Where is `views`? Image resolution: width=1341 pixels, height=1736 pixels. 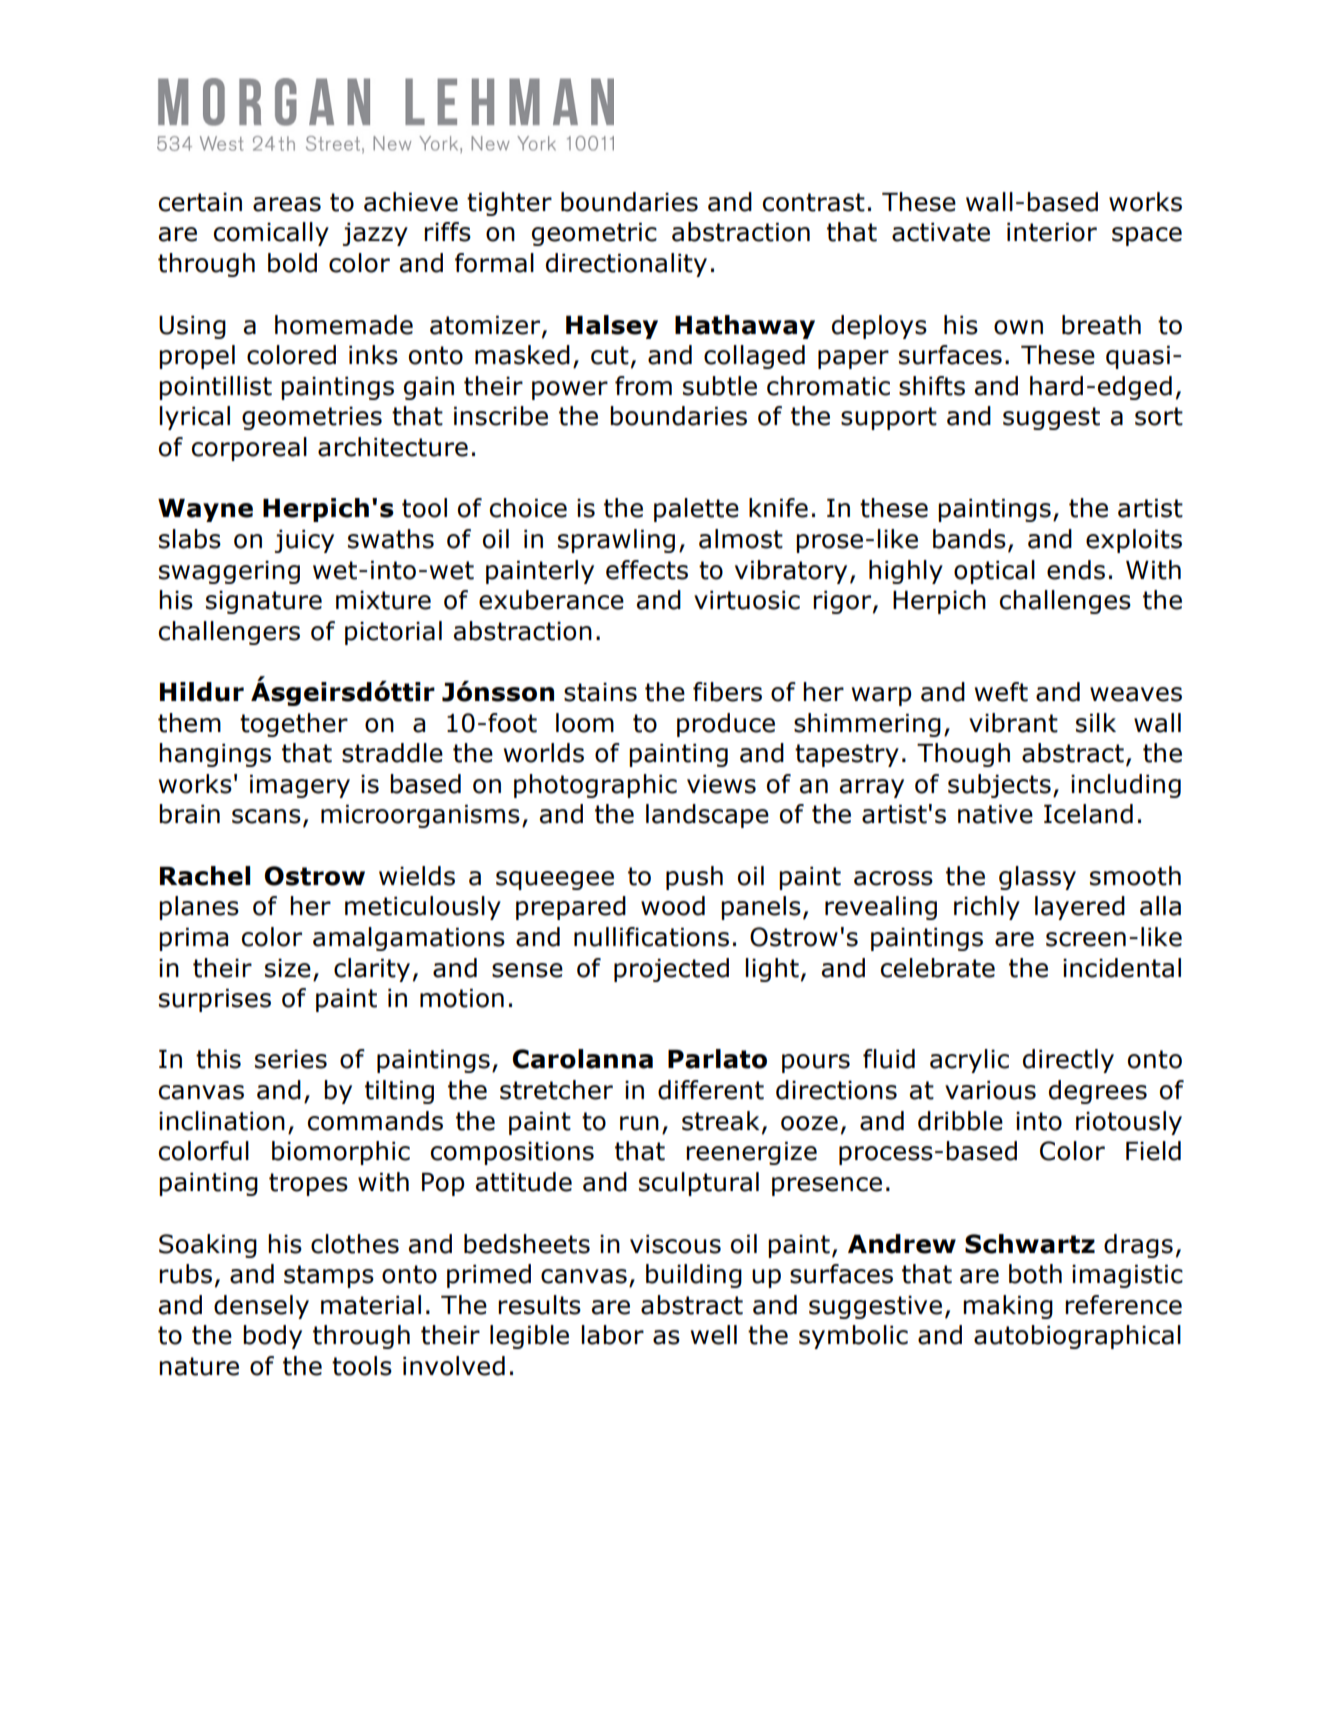
views is located at coordinates (721, 784).
